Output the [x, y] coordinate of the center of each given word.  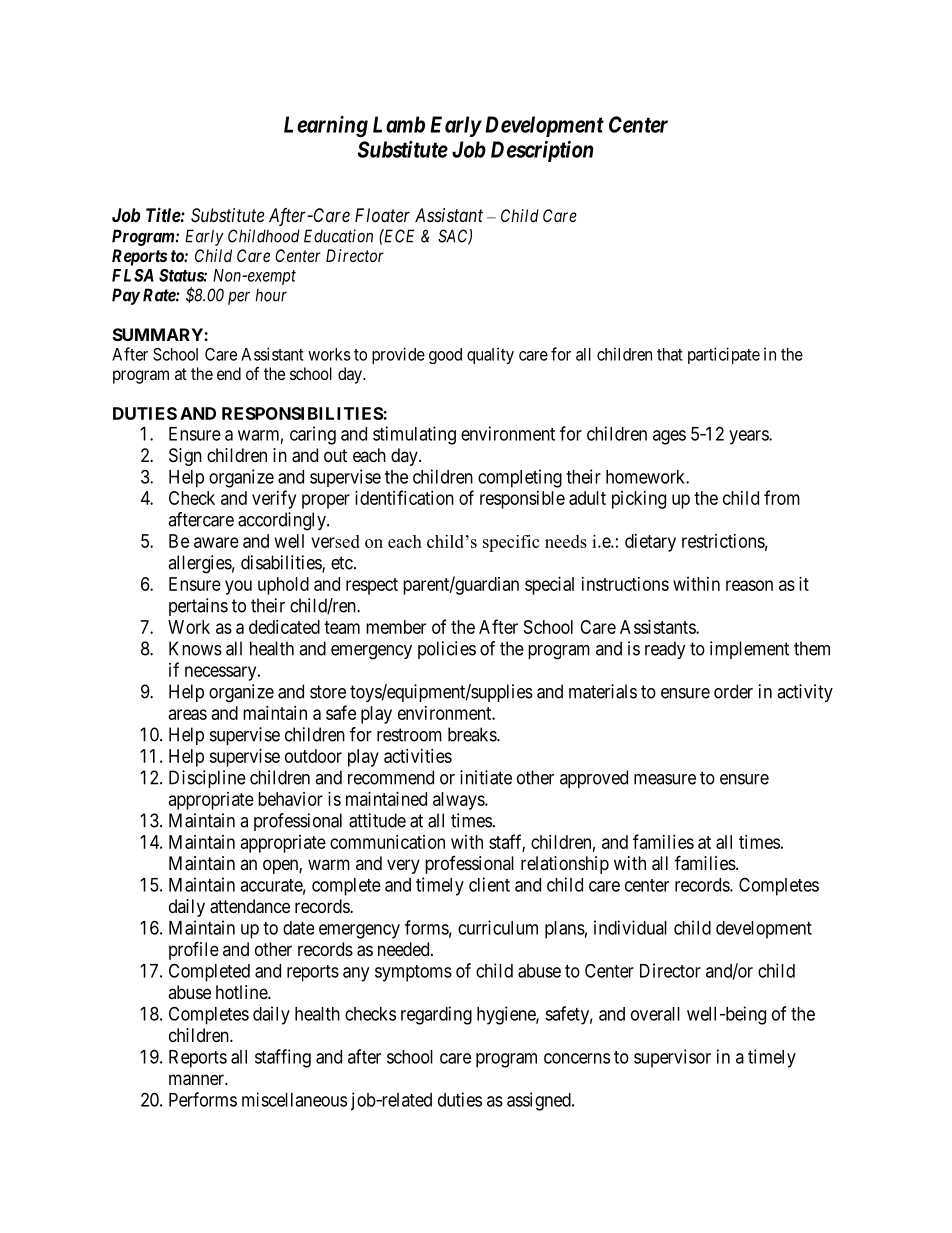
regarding [436, 1015]
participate [724, 355]
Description [542, 151]
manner [197, 1080]
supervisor [672, 1058]
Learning [326, 126]
